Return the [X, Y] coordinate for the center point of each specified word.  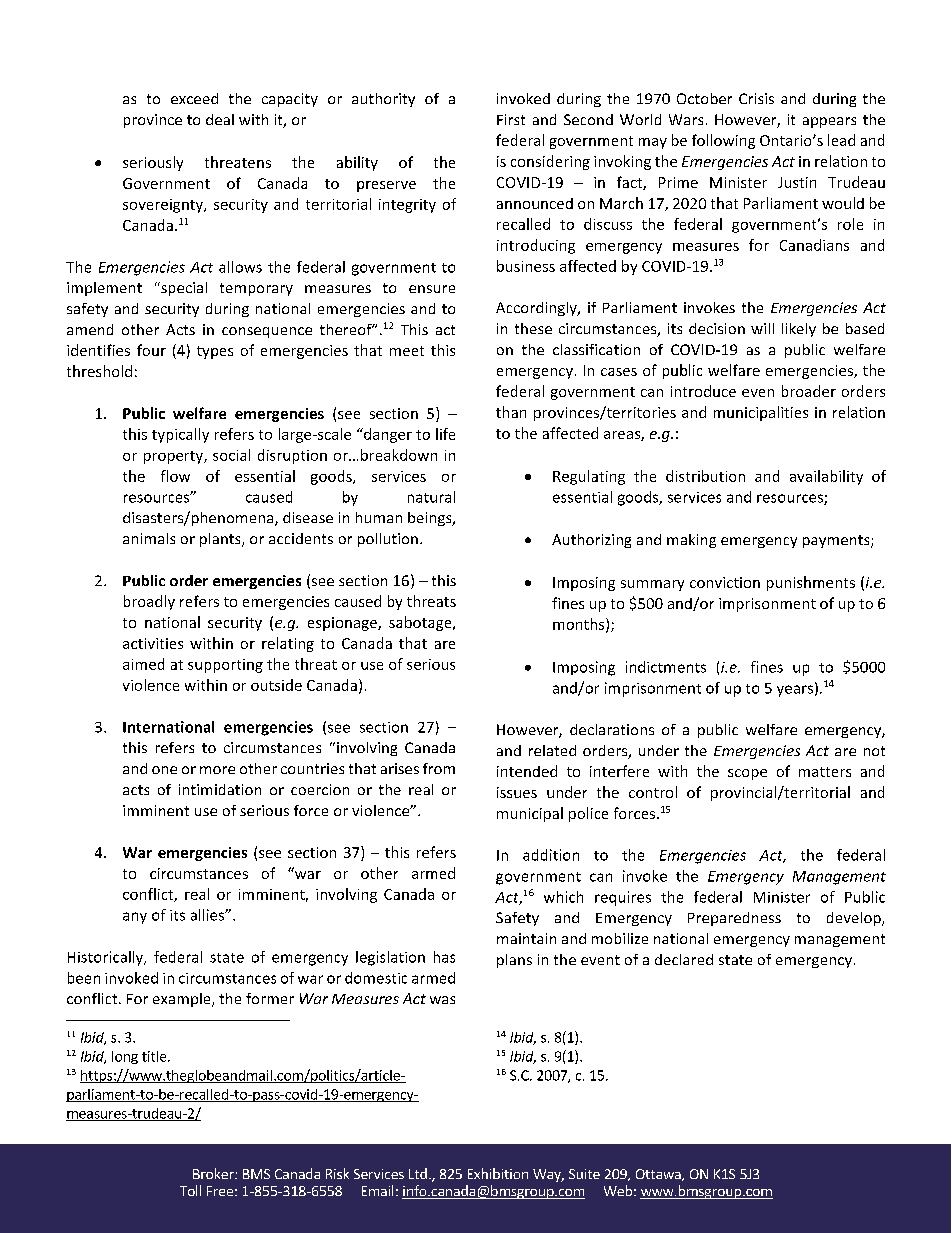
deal [220, 119]
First [511, 119]
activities [153, 643]
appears [829, 122]
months [580, 625]
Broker [214, 1173]
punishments [811, 583]
